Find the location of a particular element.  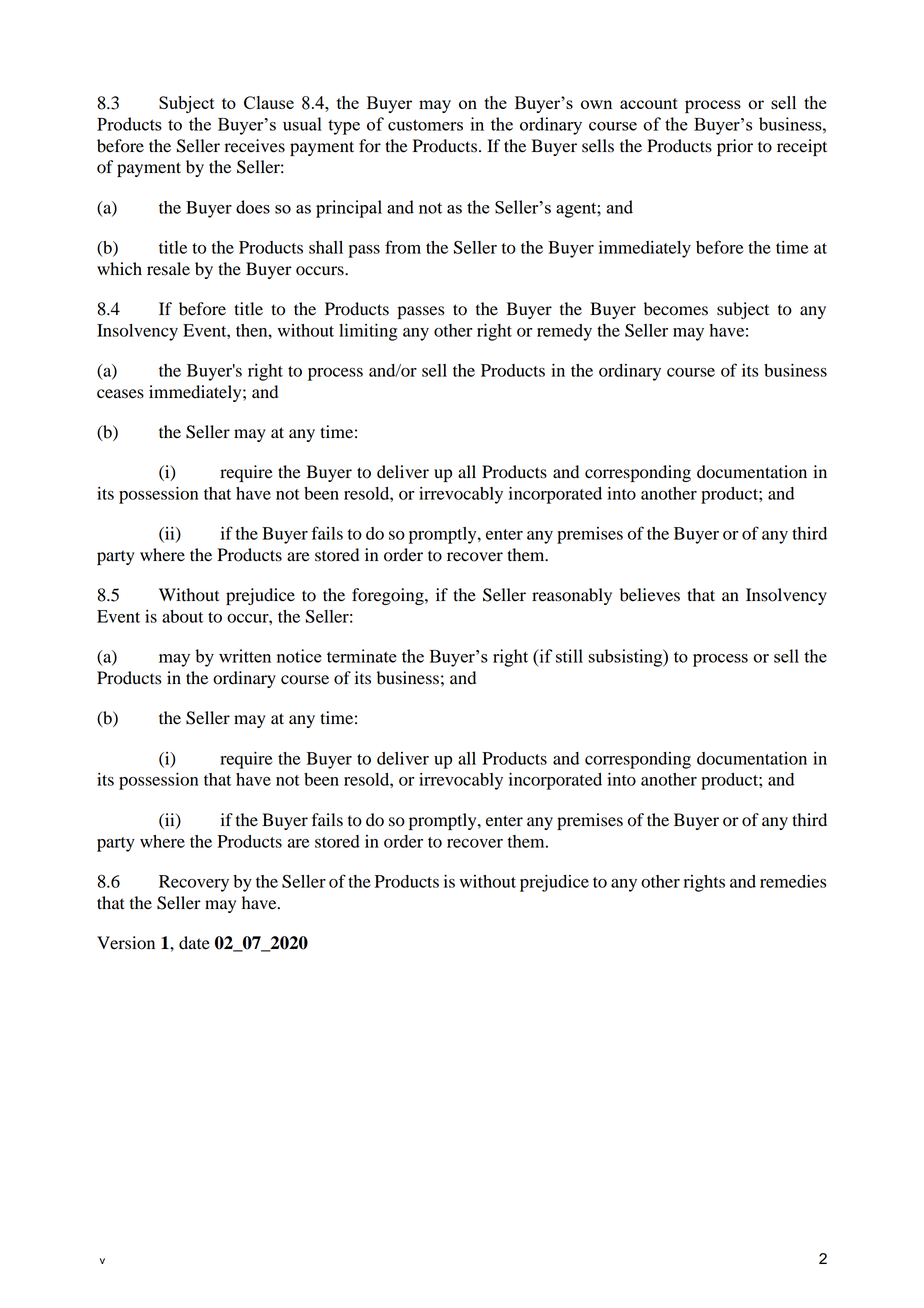

terminate is located at coordinates (362, 656).
